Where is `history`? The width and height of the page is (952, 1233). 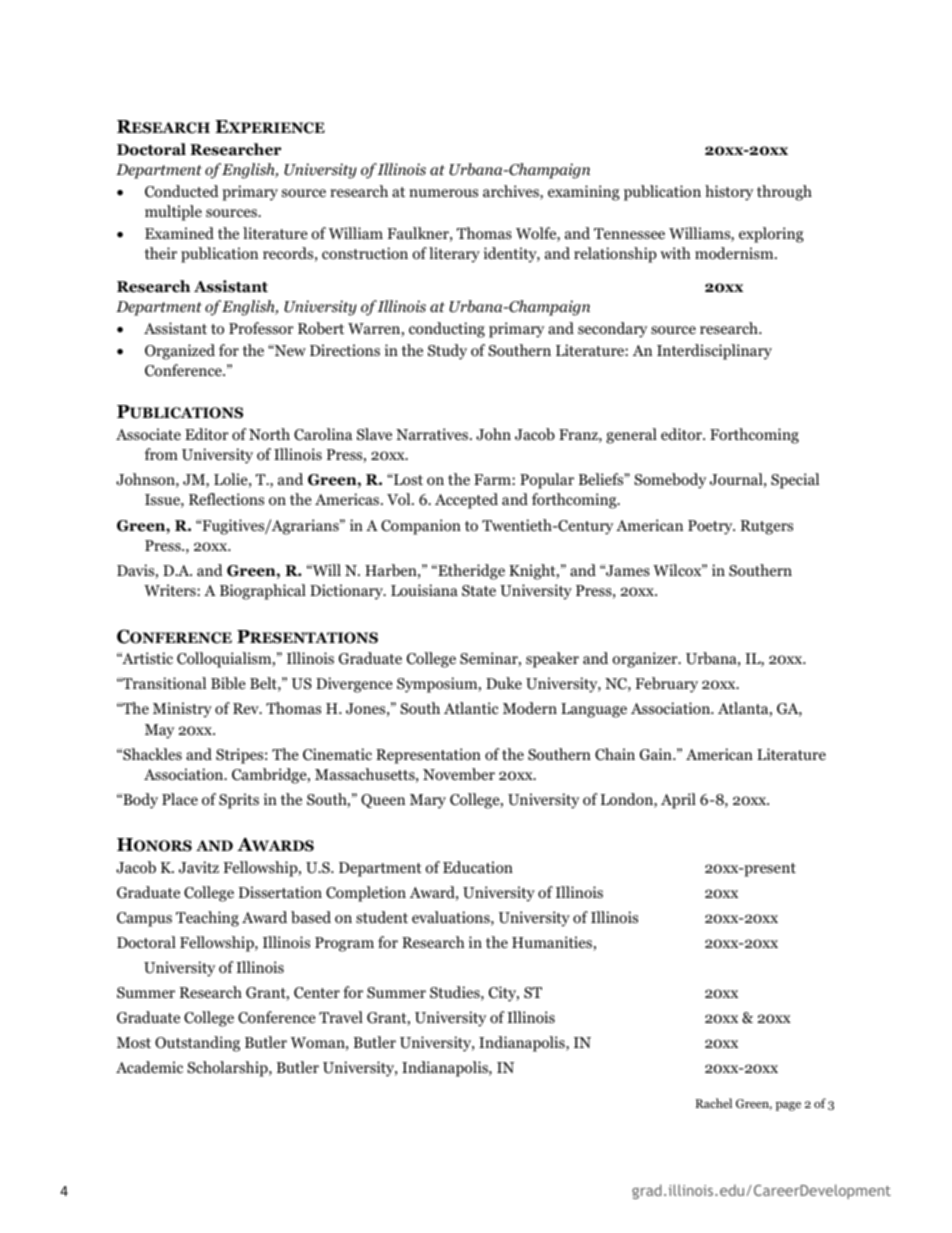 history is located at coordinates (729, 193).
